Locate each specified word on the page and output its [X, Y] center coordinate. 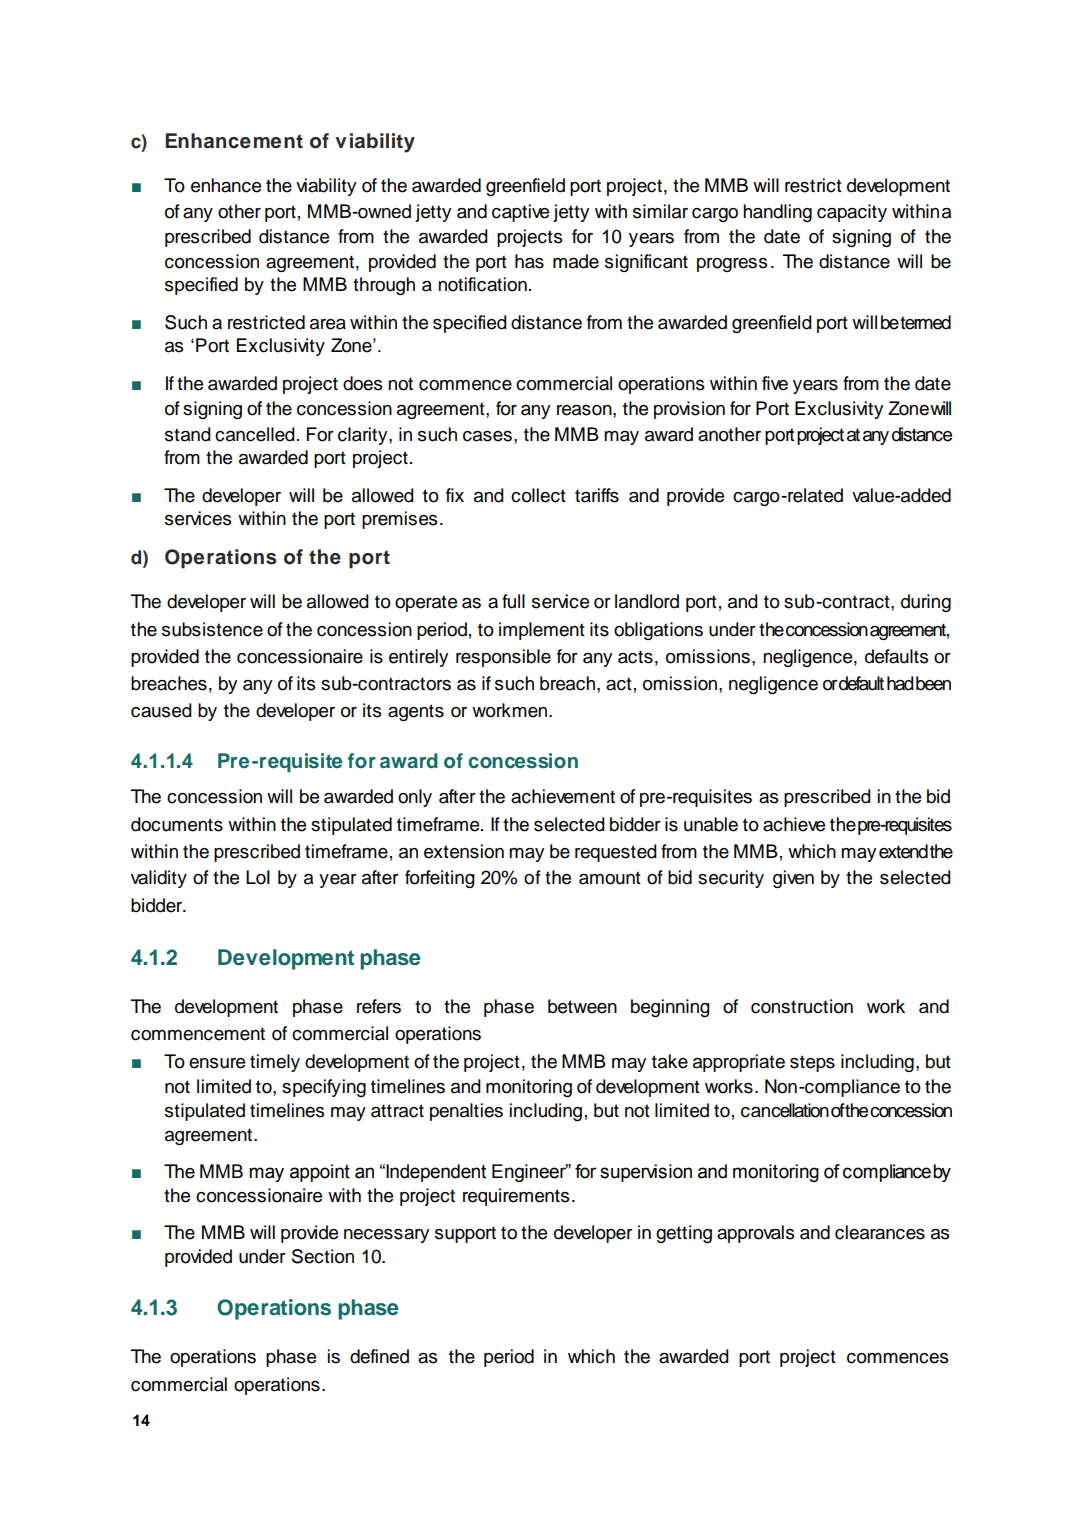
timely [275, 1063]
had [900, 683]
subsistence [212, 629]
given [793, 879]
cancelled [255, 434]
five [775, 383]
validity [159, 879]
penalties [466, 1112]
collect [538, 495]
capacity [852, 213]
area [328, 324]
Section [323, 1256]
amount [610, 878]
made [576, 261]
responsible [503, 658]
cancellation [785, 1110]
